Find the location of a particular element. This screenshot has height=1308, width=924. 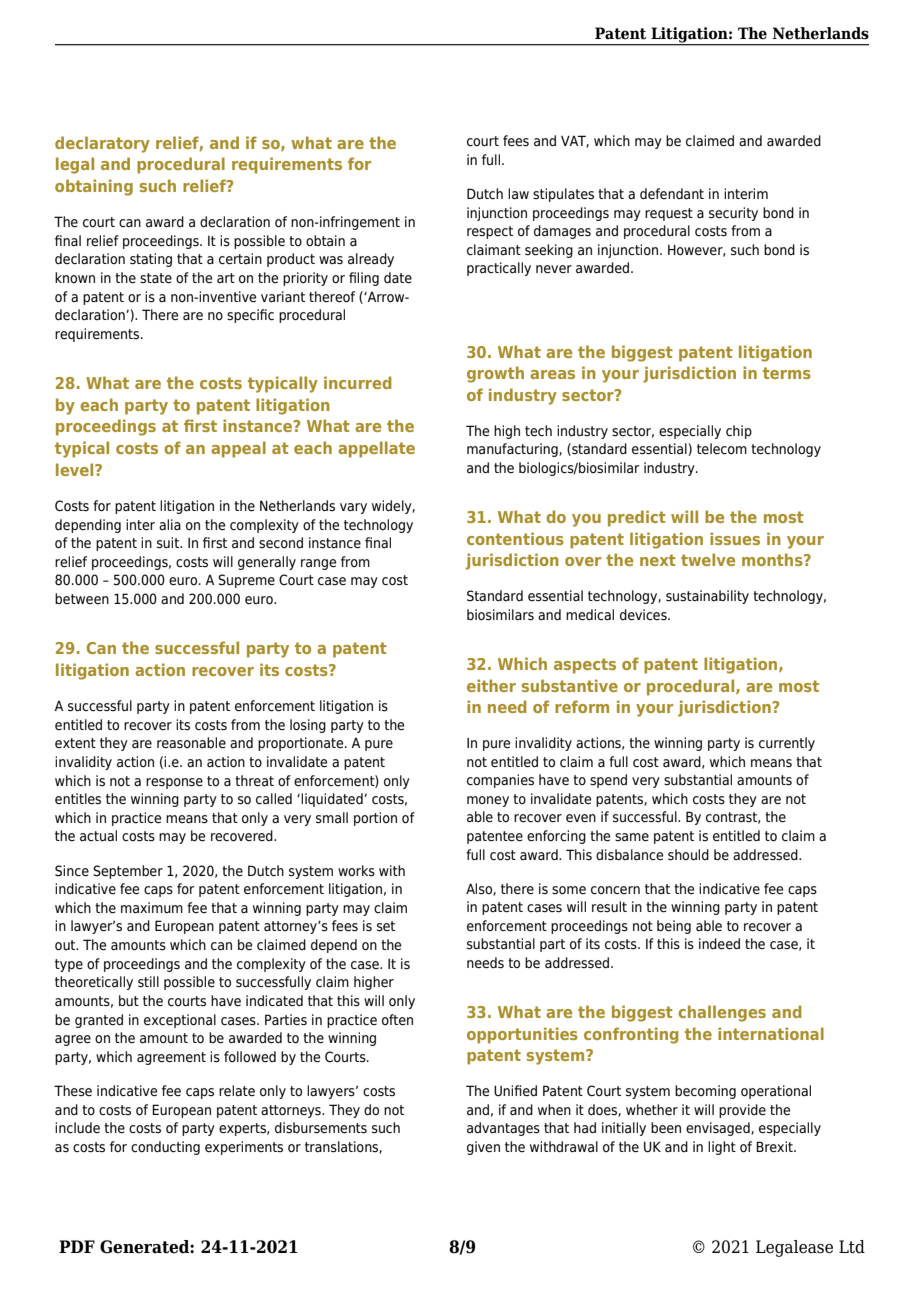

alia is located at coordinates (170, 524).
